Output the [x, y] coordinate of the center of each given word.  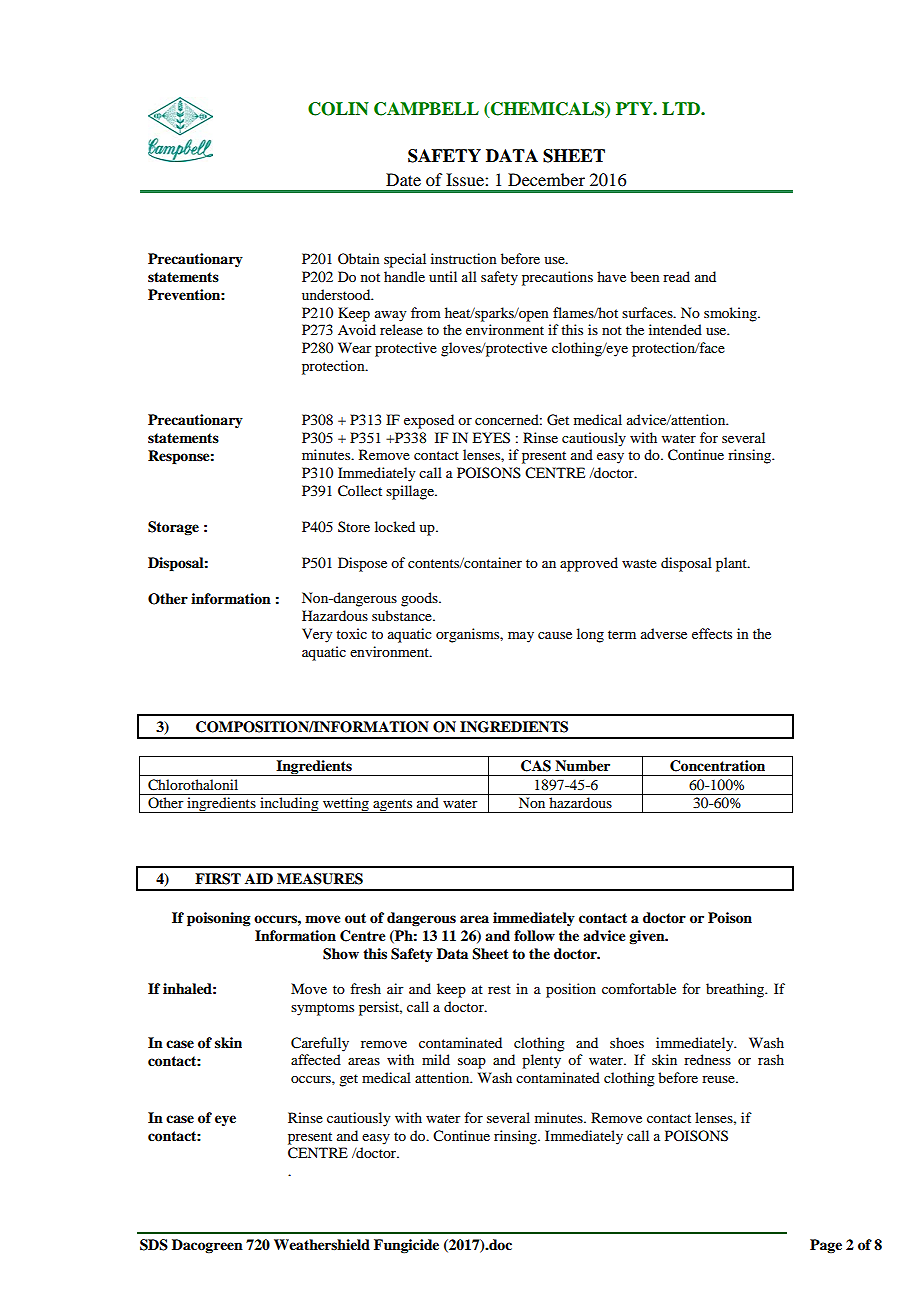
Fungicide [406, 1246]
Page [826, 1246]
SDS [154, 1245]
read [676, 276]
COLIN [338, 109]
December [546, 179]
